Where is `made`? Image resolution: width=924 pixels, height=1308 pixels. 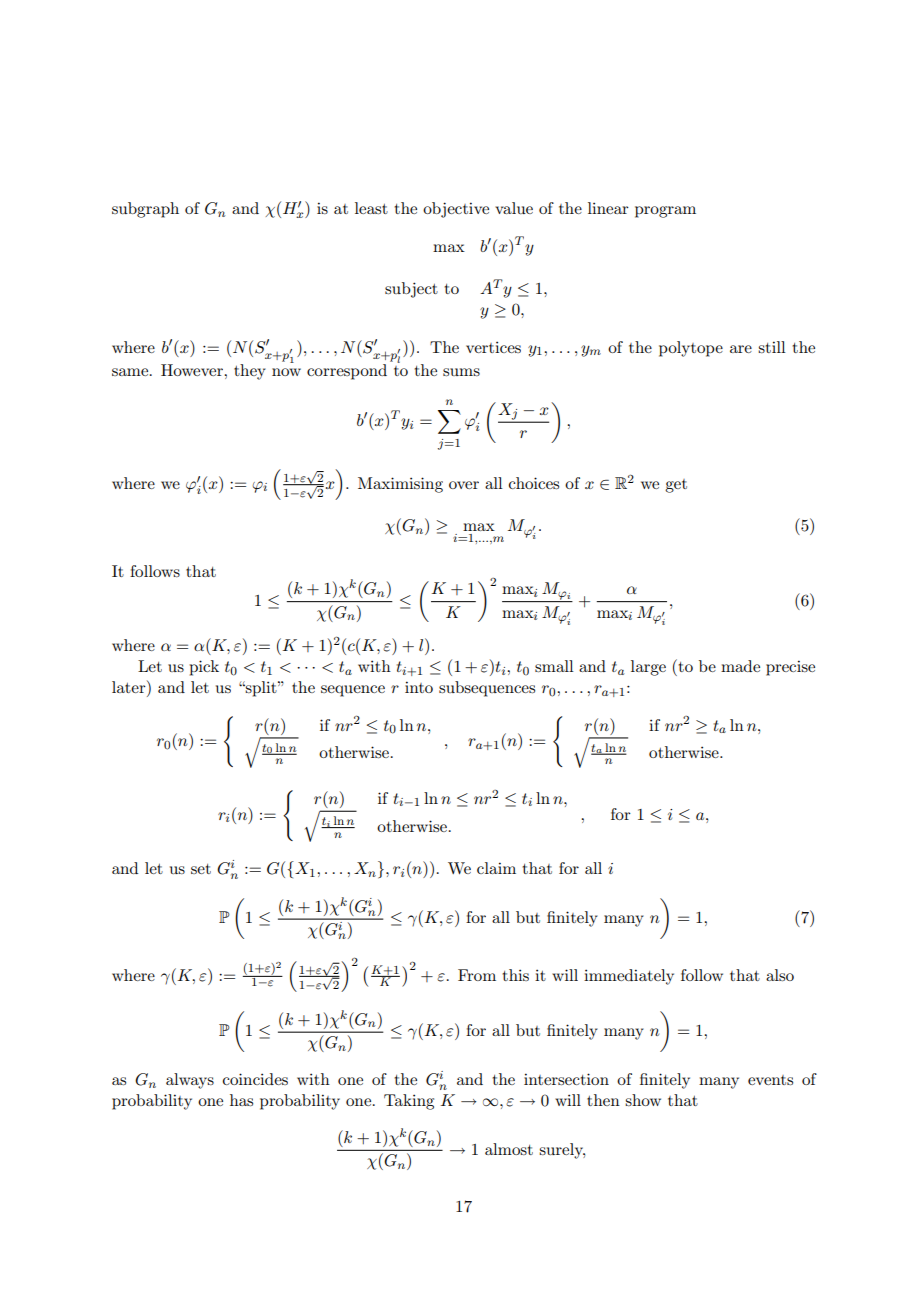
made is located at coordinates (740, 666).
